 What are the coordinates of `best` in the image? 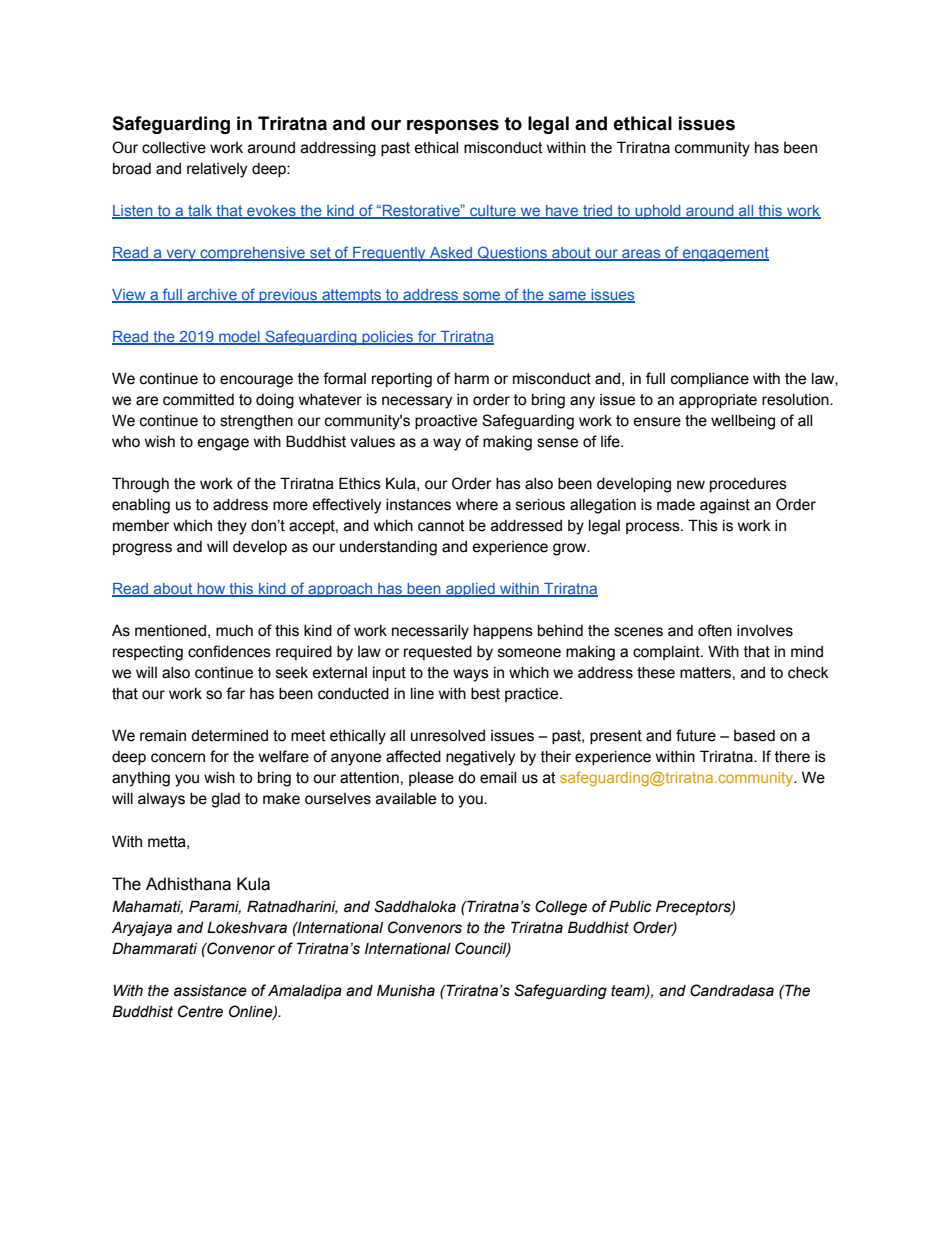 It's located at (485, 694).
